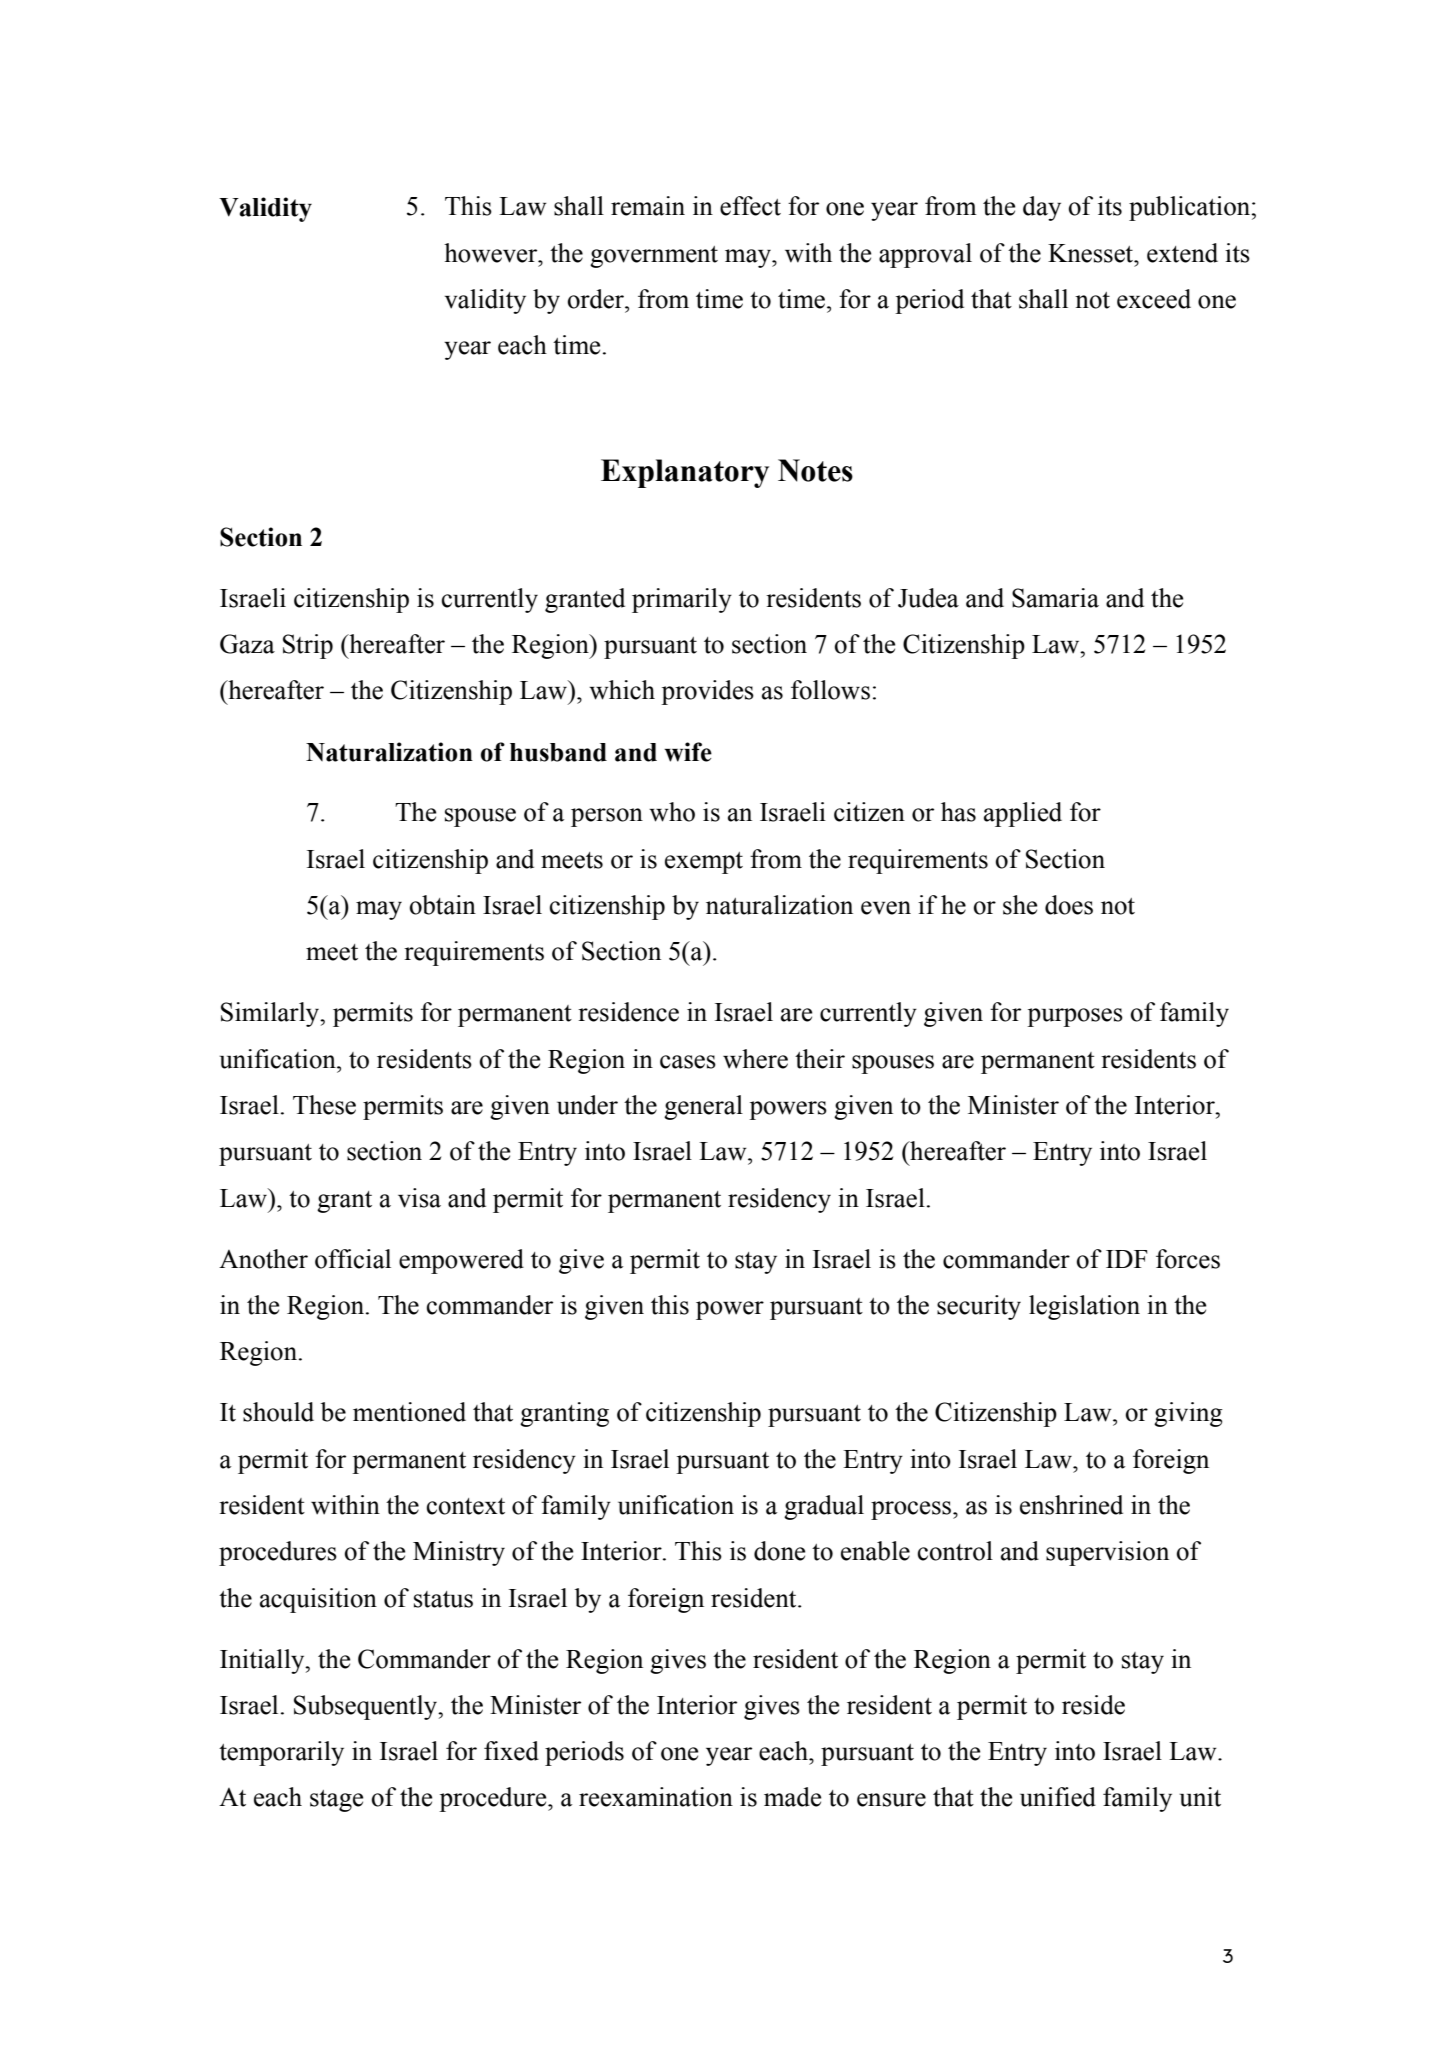 The image size is (1453, 2056). What do you see at coordinates (1058, 1797) in the screenshot?
I see `unified` at bounding box center [1058, 1797].
